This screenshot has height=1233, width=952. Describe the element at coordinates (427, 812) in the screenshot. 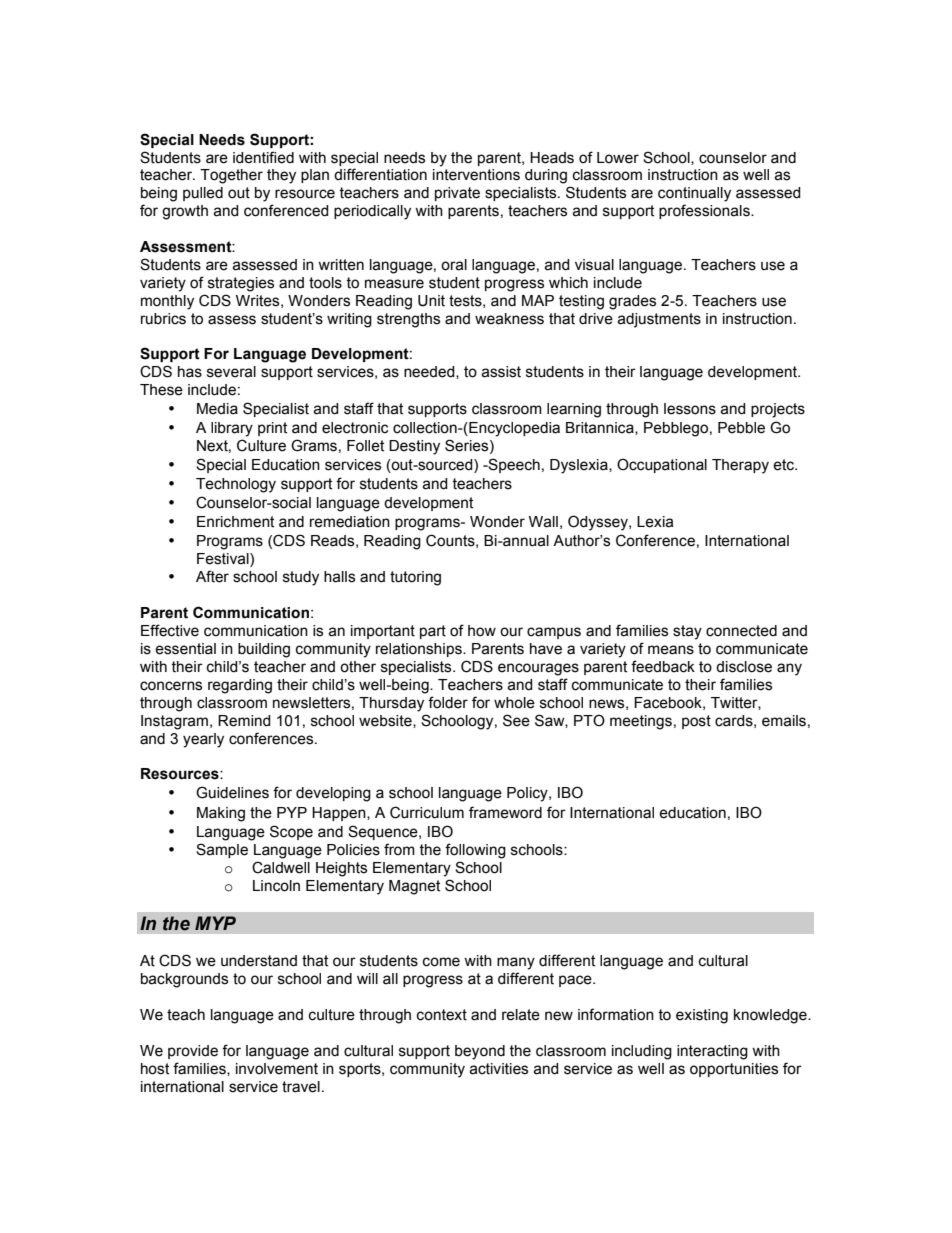

I see `Curriculum` at that location.
